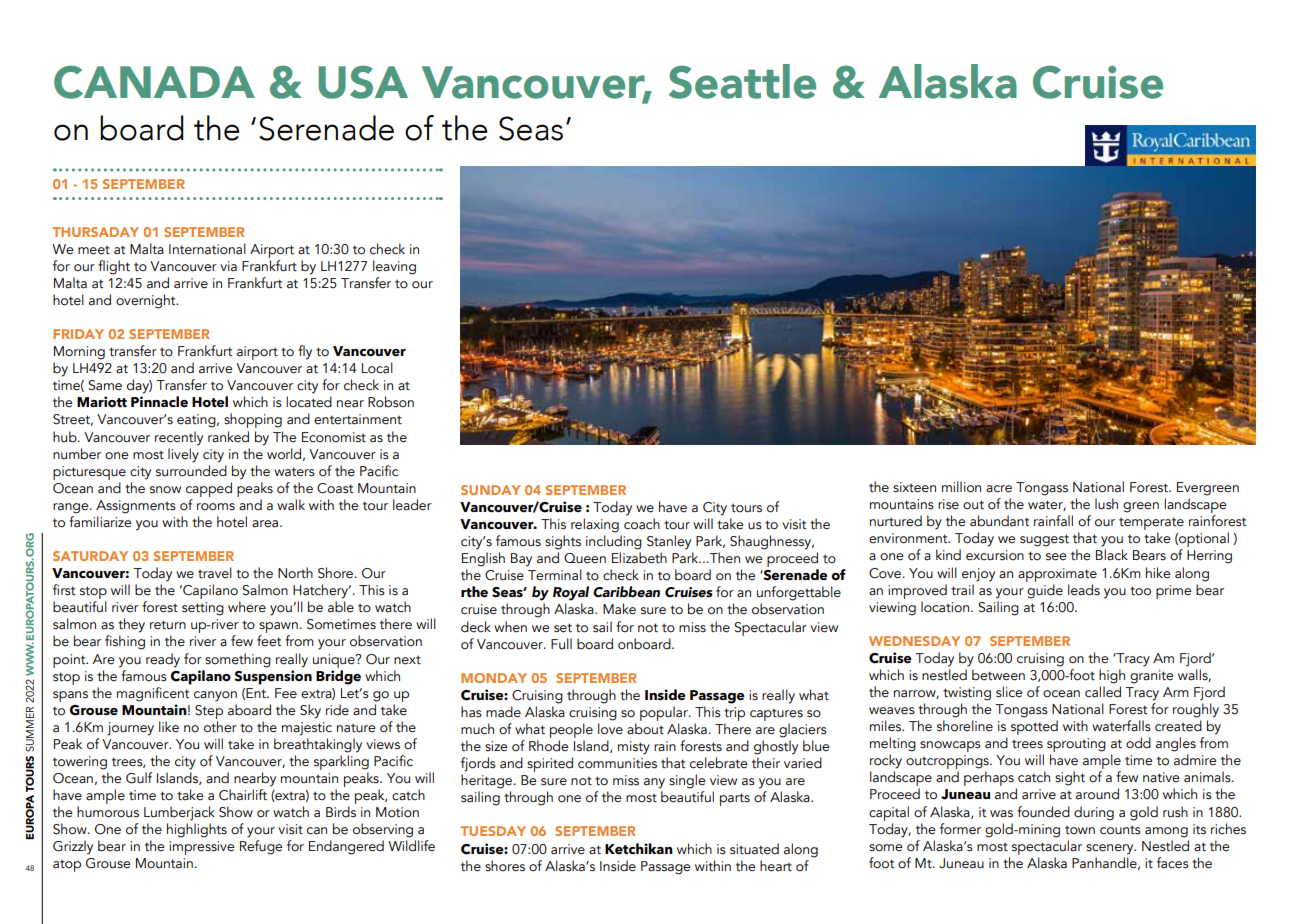 This page has width=1308, height=924. Describe the element at coordinates (202, 848) in the page. I see `impressive` at that location.
